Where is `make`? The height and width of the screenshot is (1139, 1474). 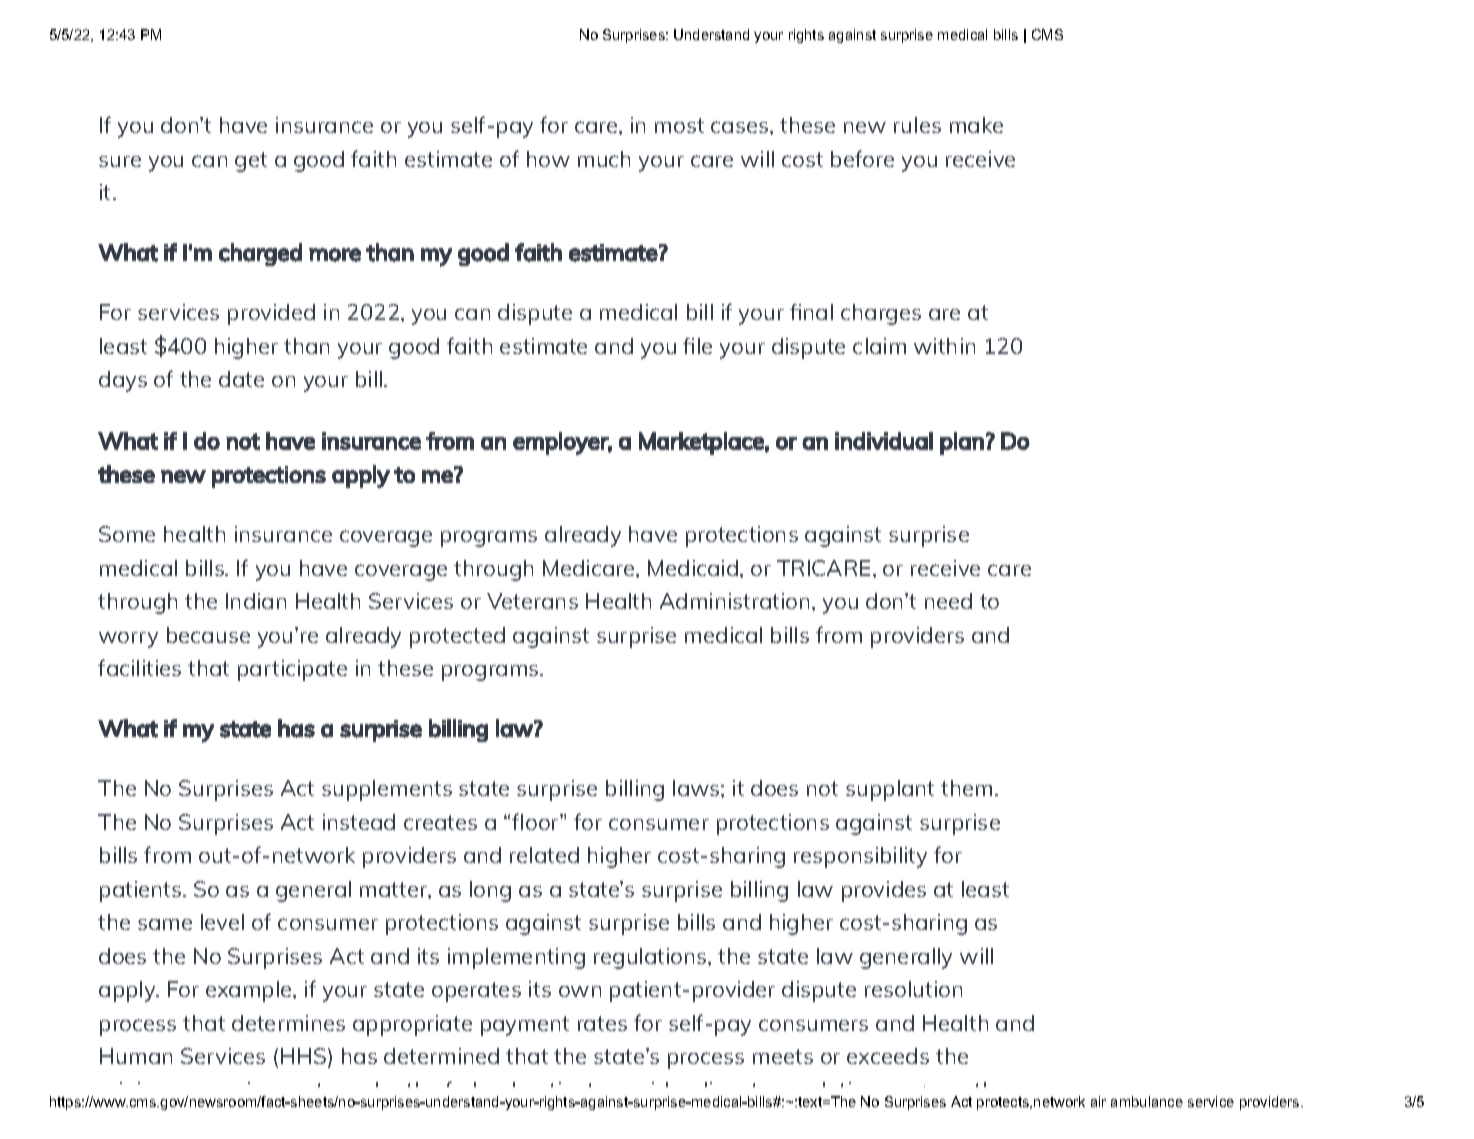 make is located at coordinates (976, 125).
